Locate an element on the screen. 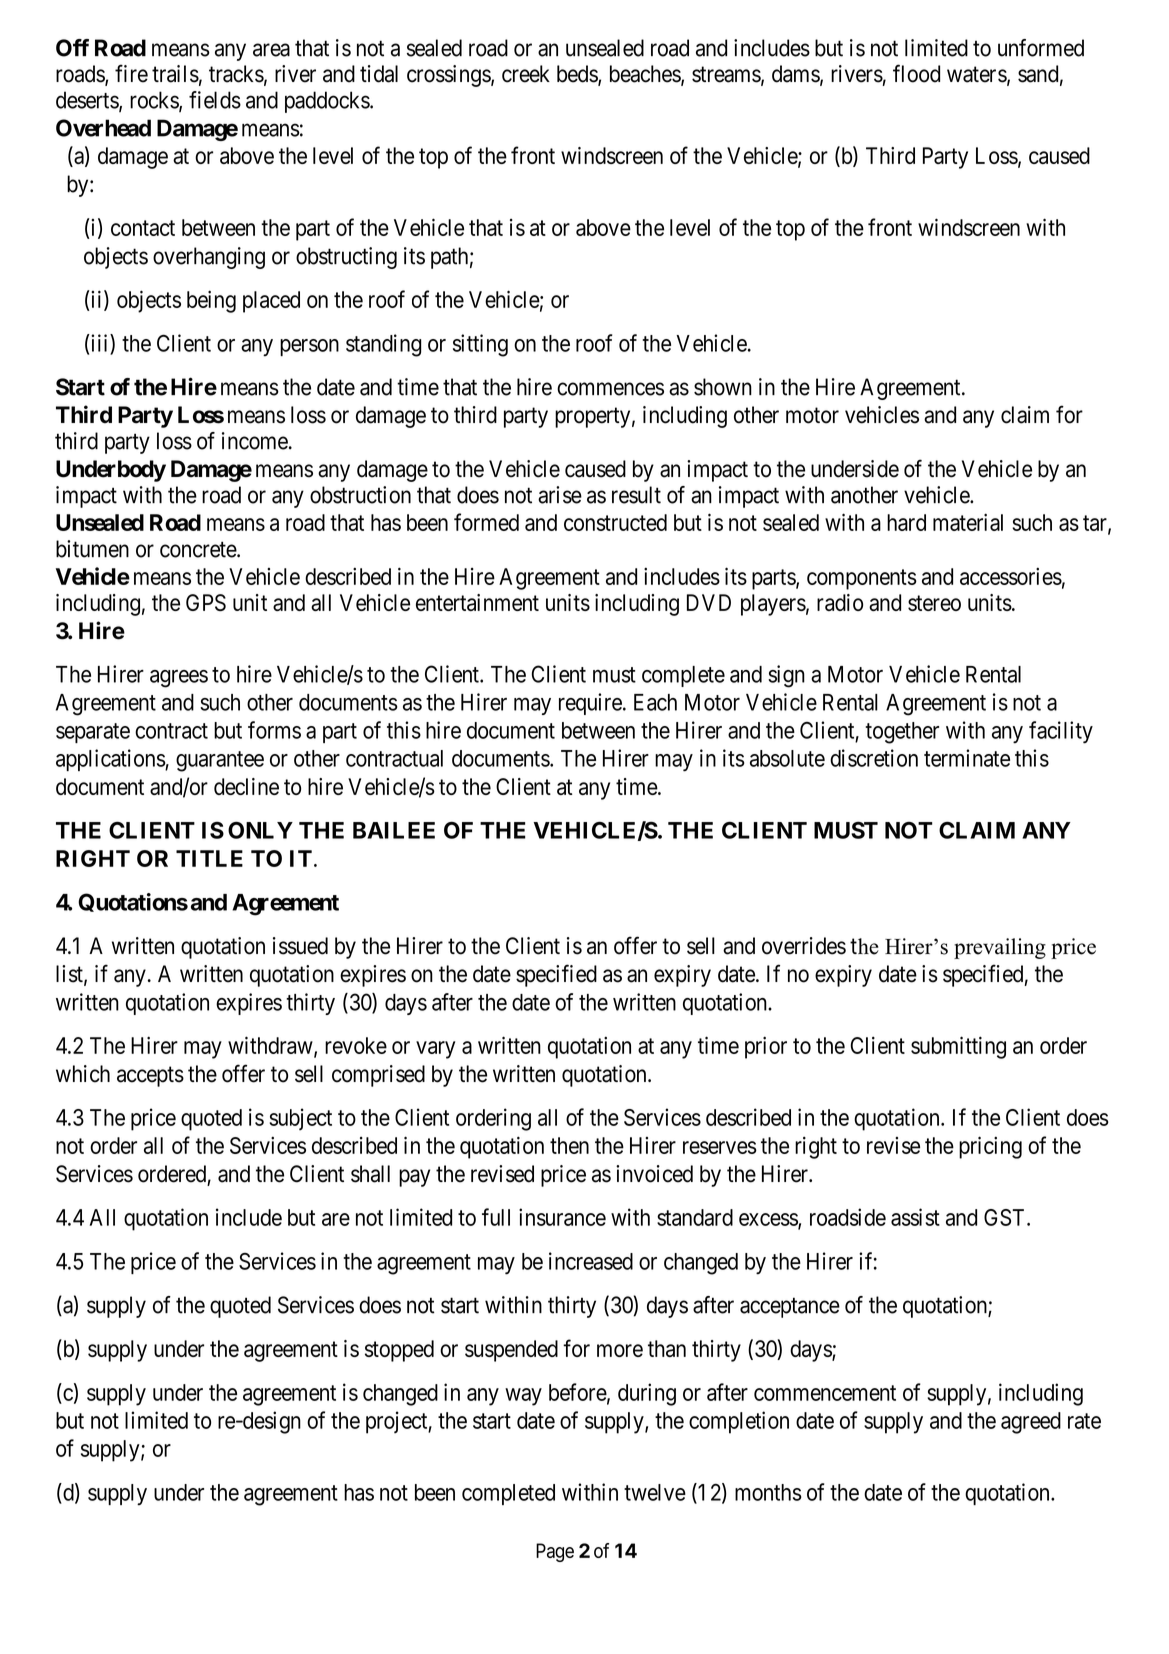 This screenshot has width=1169, height=1654. require is located at coordinates (590, 704).
